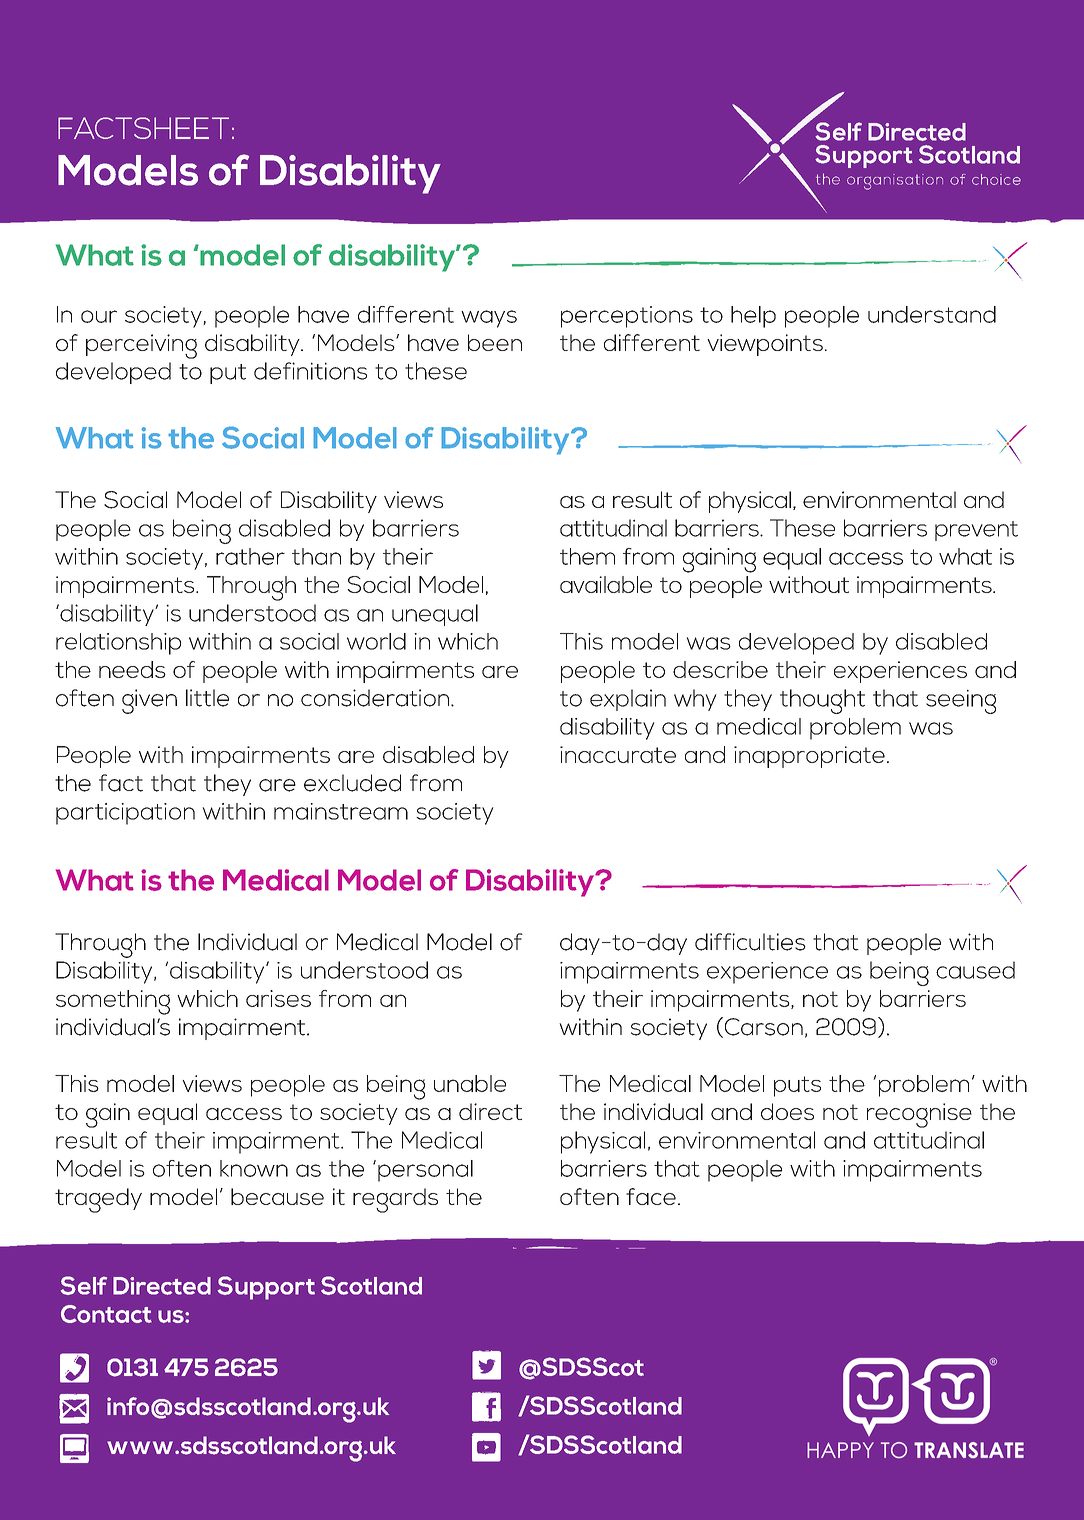  I want to click on participation, so click(125, 814).
